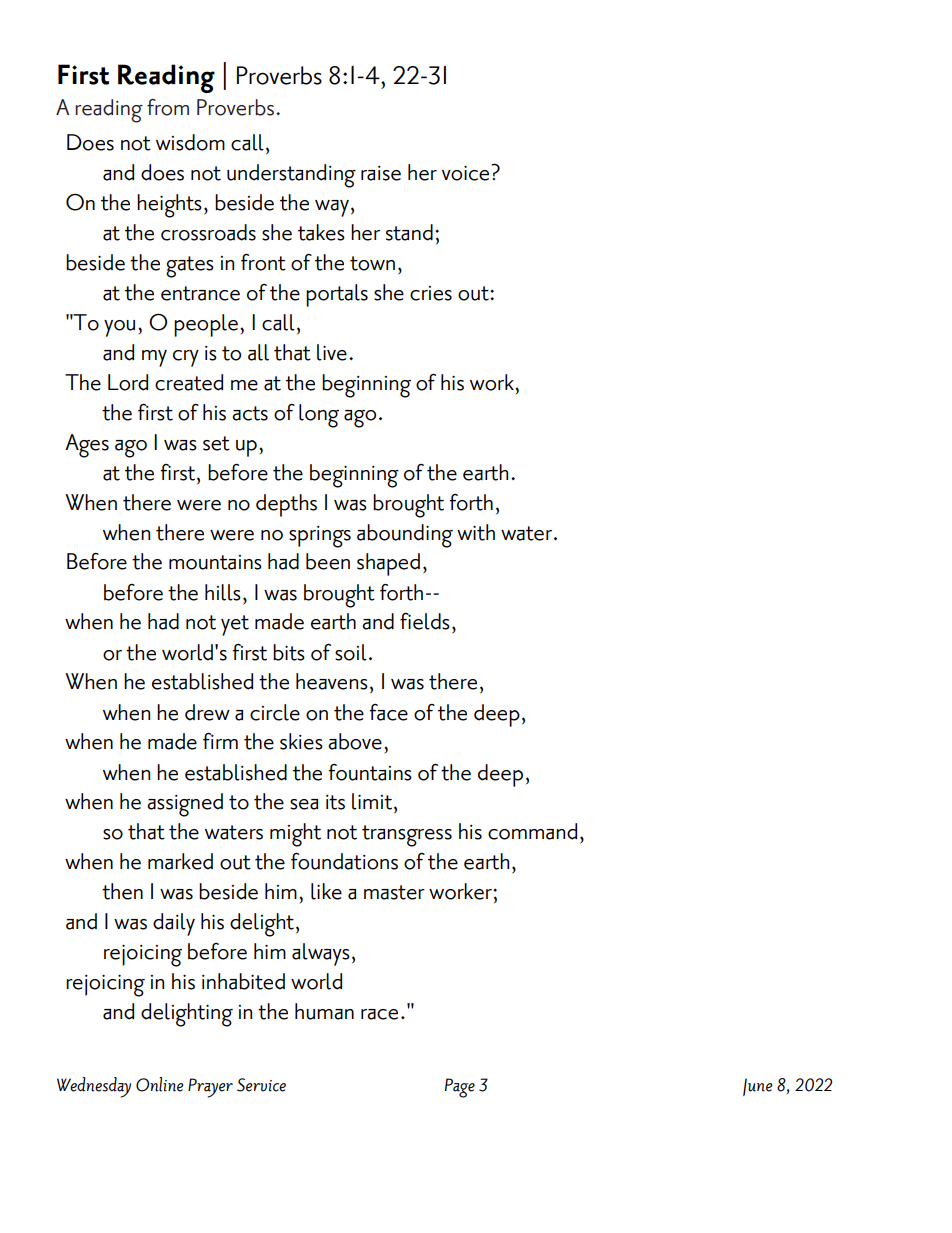  Describe the element at coordinates (405, 536) in the screenshot. I see `abounding` at that location.
